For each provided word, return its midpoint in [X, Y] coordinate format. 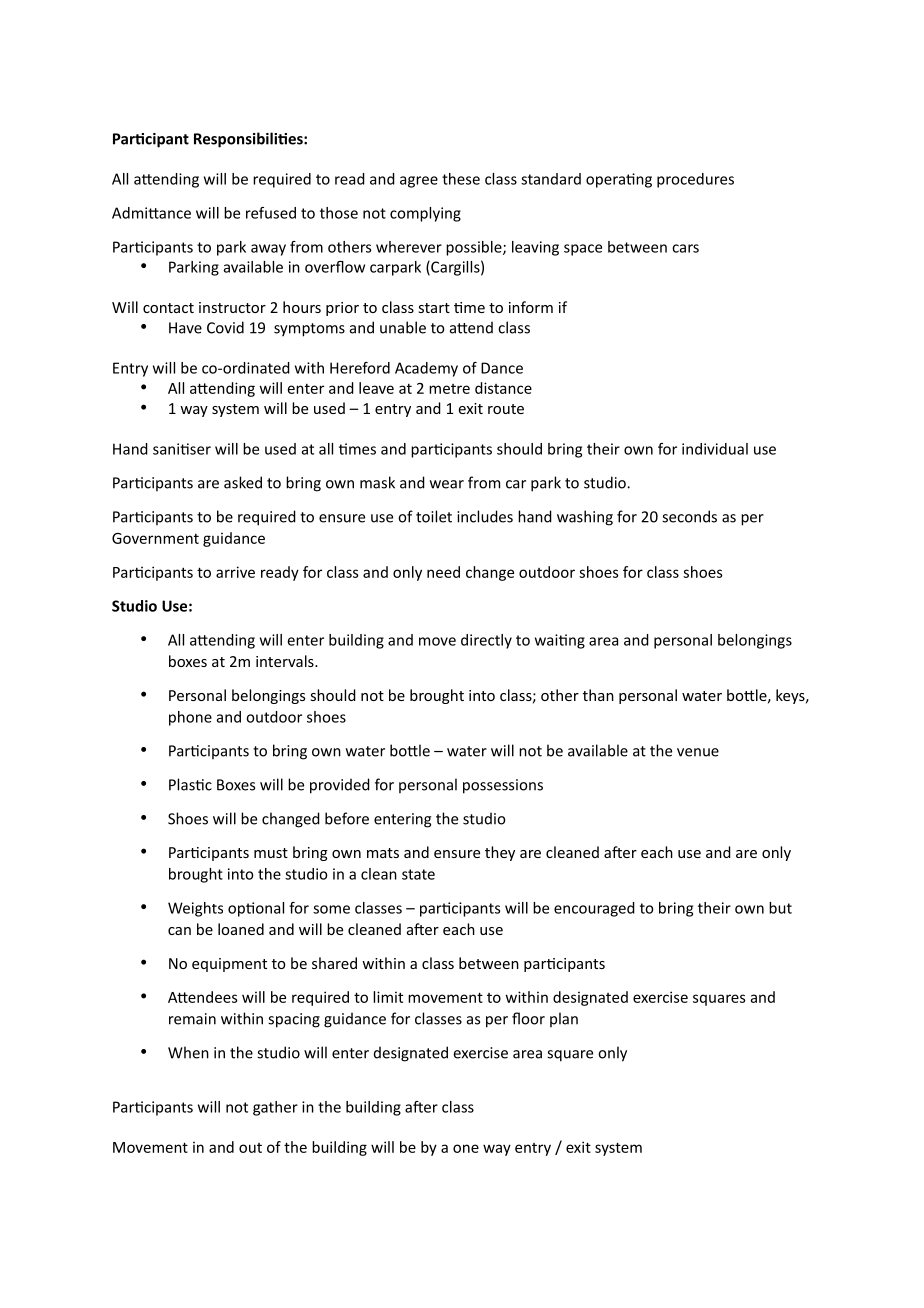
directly [486, 641]
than [598, 695]
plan [564, 1019]
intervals [286, 661]
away [268, 250]
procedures [695, 180]
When [188, 1052]
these [461, 179]
